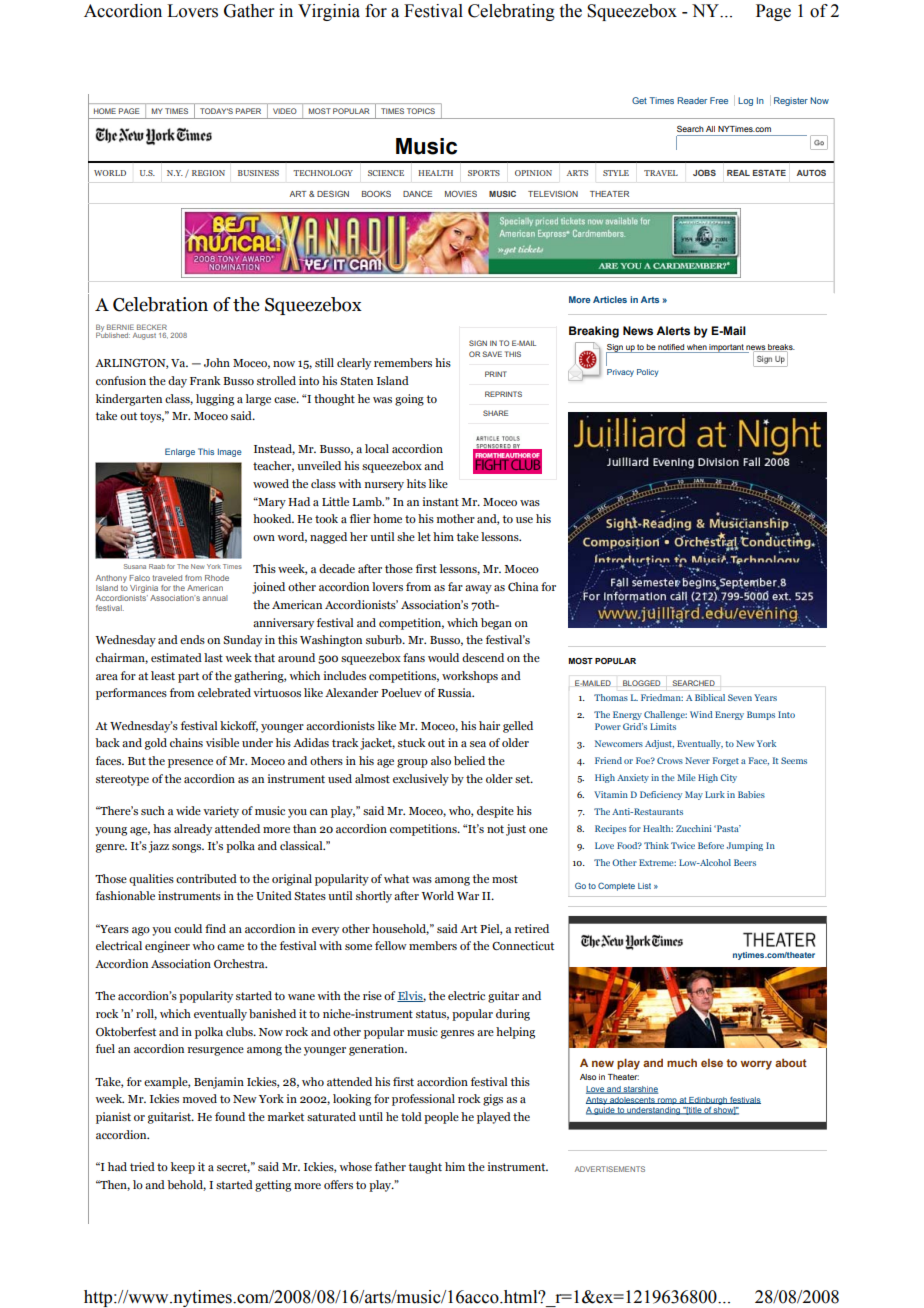  I want to click on Celebrating, so click(511, 12).
